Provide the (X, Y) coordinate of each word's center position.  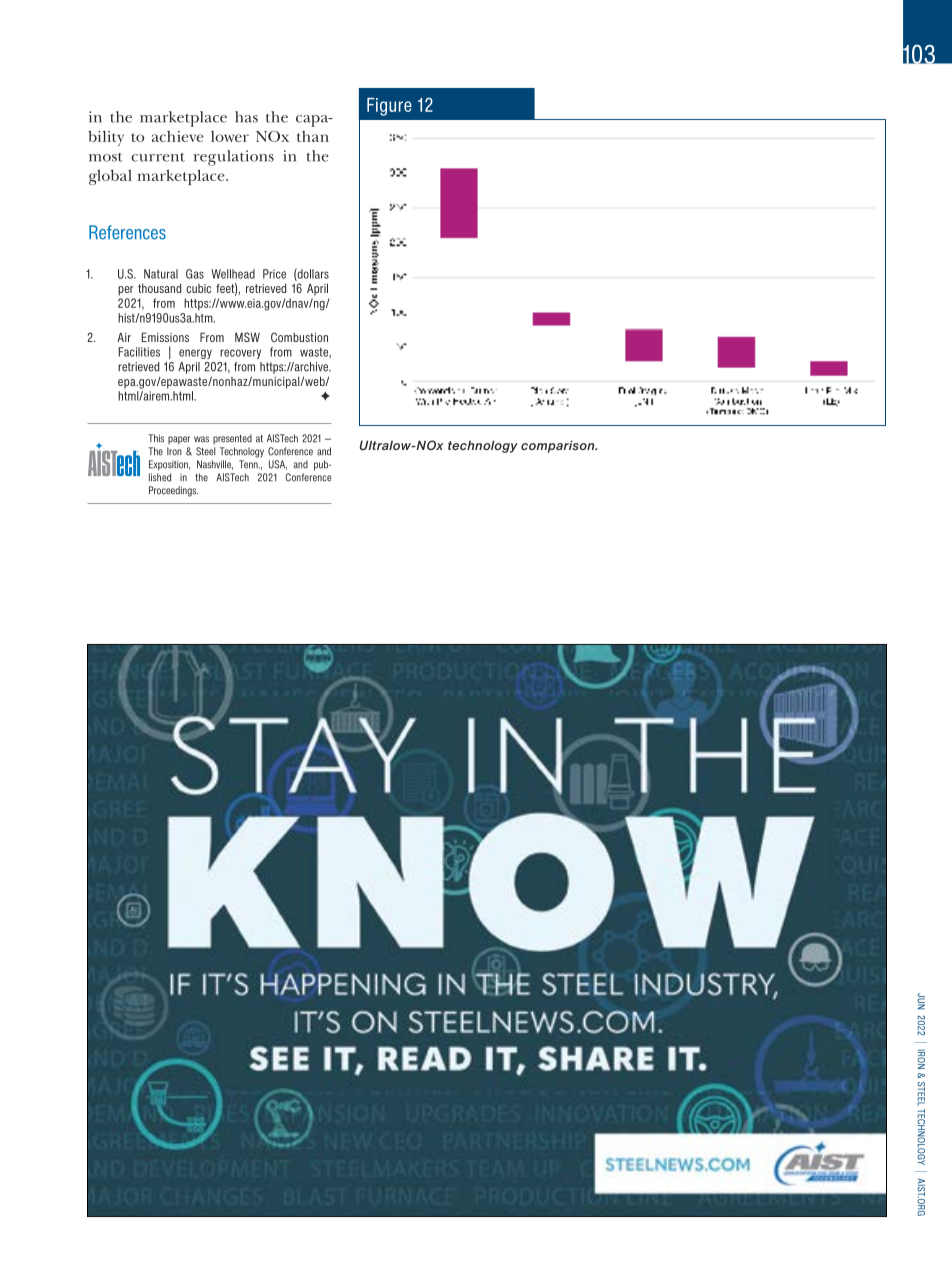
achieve (178, 136)
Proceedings (173, 491)
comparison (559, 446)
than (313, 136)
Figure (389, 107)
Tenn (249, 464)
